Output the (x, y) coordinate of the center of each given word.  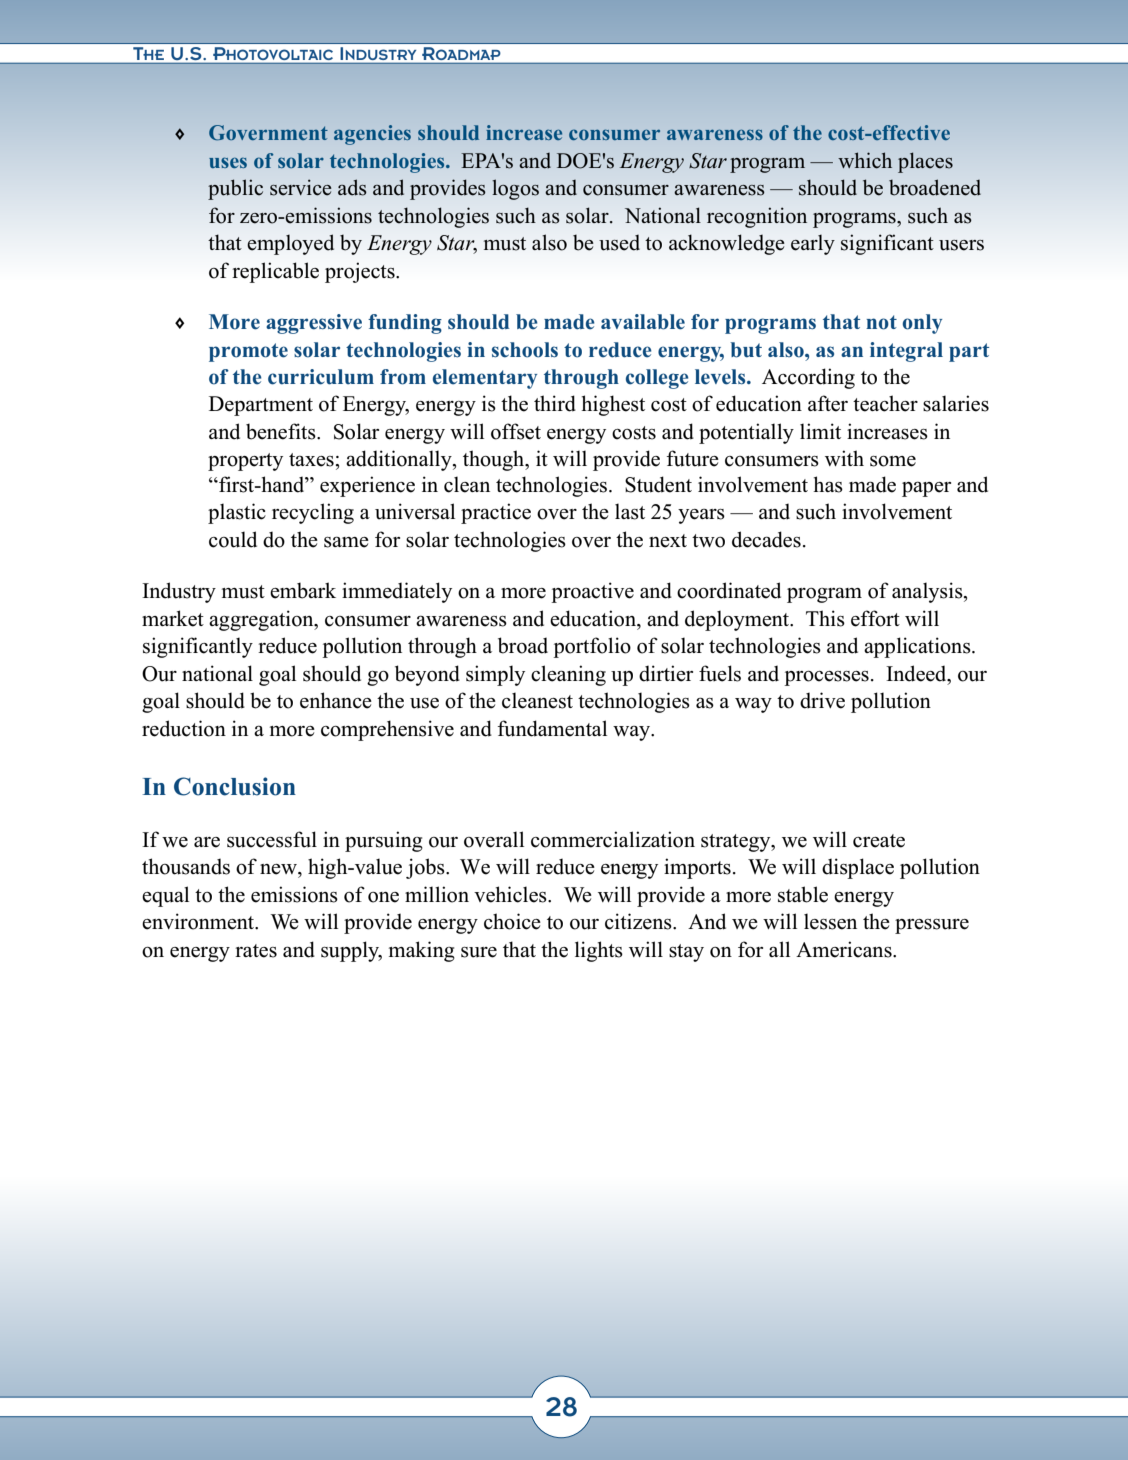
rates (256, 951)
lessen (830, 921)
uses (228, 162)
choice (512, 921)
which (865, 160)
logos (515, 189)
